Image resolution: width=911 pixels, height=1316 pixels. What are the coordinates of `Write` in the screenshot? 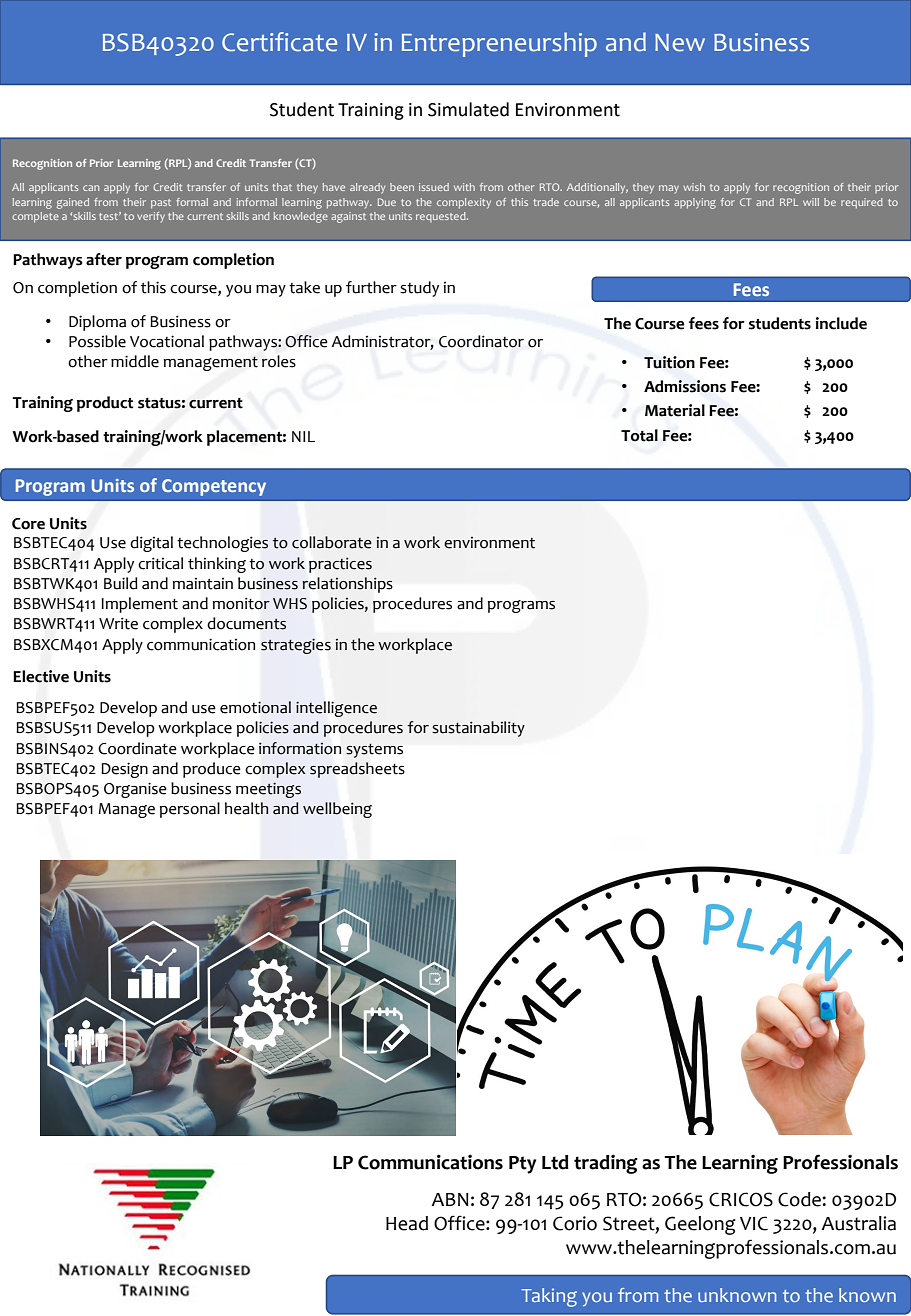 It's located at (118, 623).
